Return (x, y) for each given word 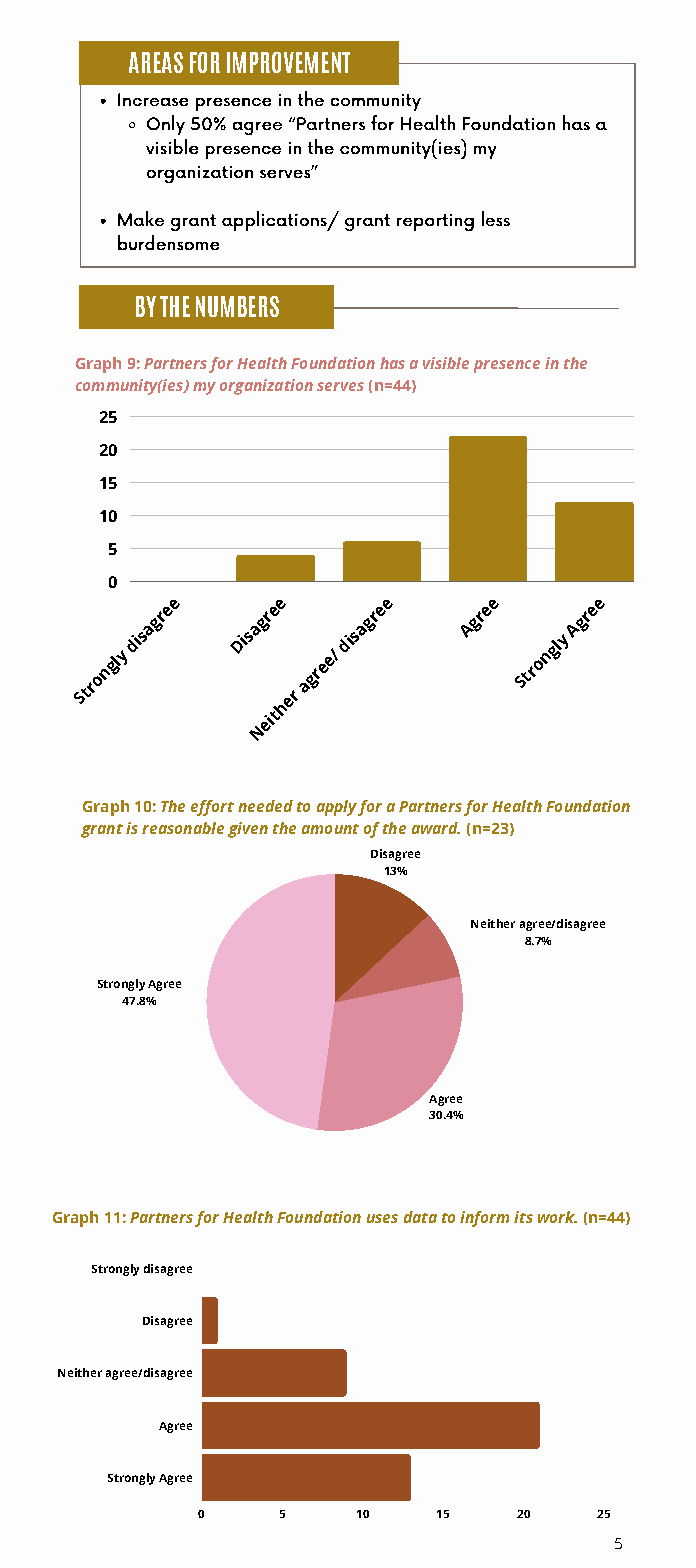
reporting (435, 222)
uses (382, 1218)
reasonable (183, 828)
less (496, 218)
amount (330, 829)
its (523, 1217)
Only (166, 125)
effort (212, 808)
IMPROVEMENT (288, 62)
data (420, 1217)
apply (337, 808)
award (436, 828)
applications (275, 221)
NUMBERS (237, 306)
